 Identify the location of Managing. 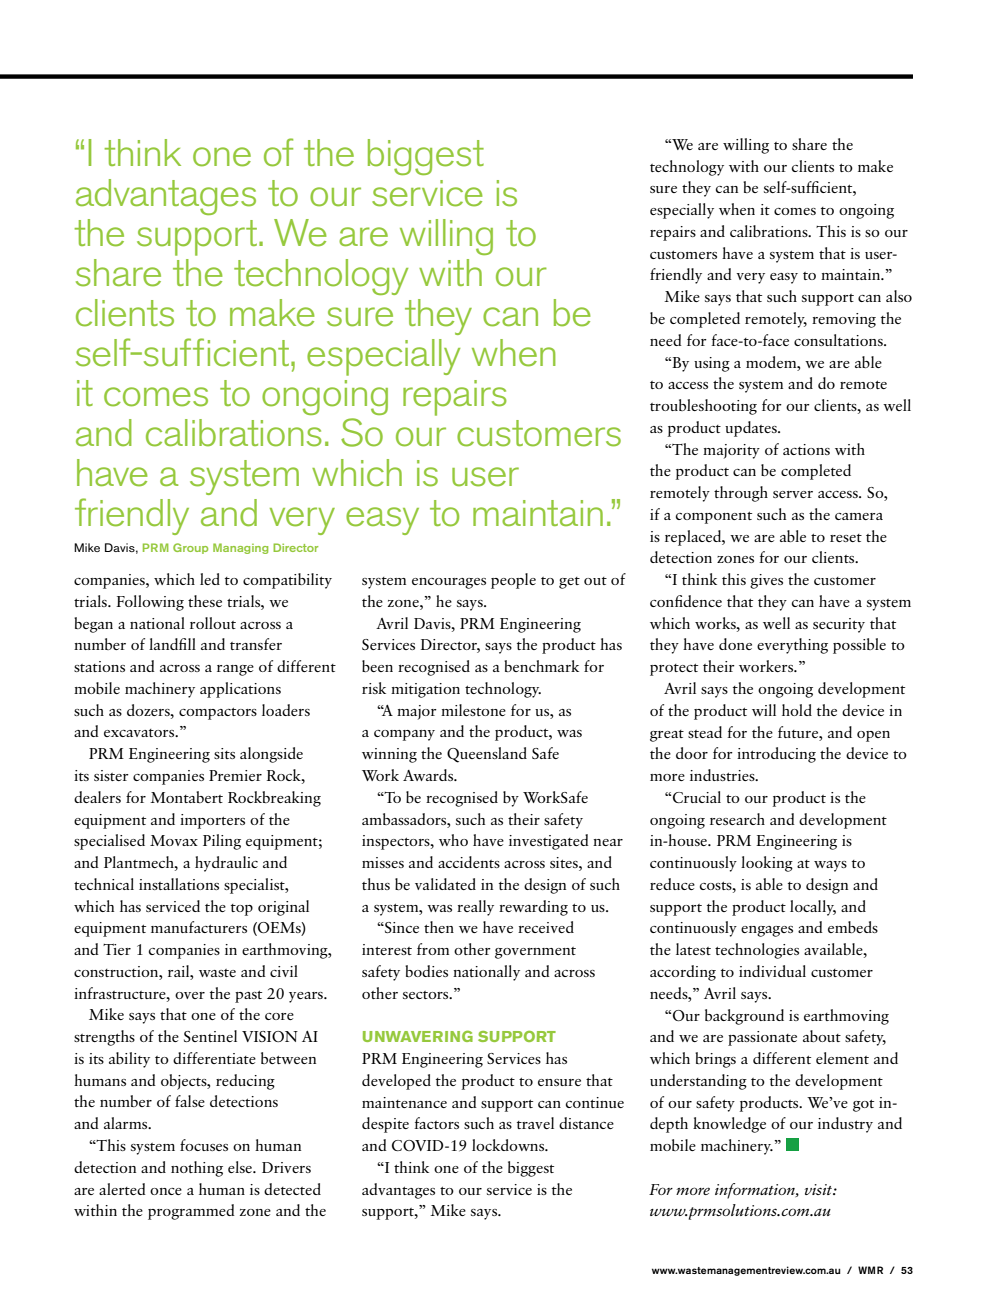
(240, 548).
